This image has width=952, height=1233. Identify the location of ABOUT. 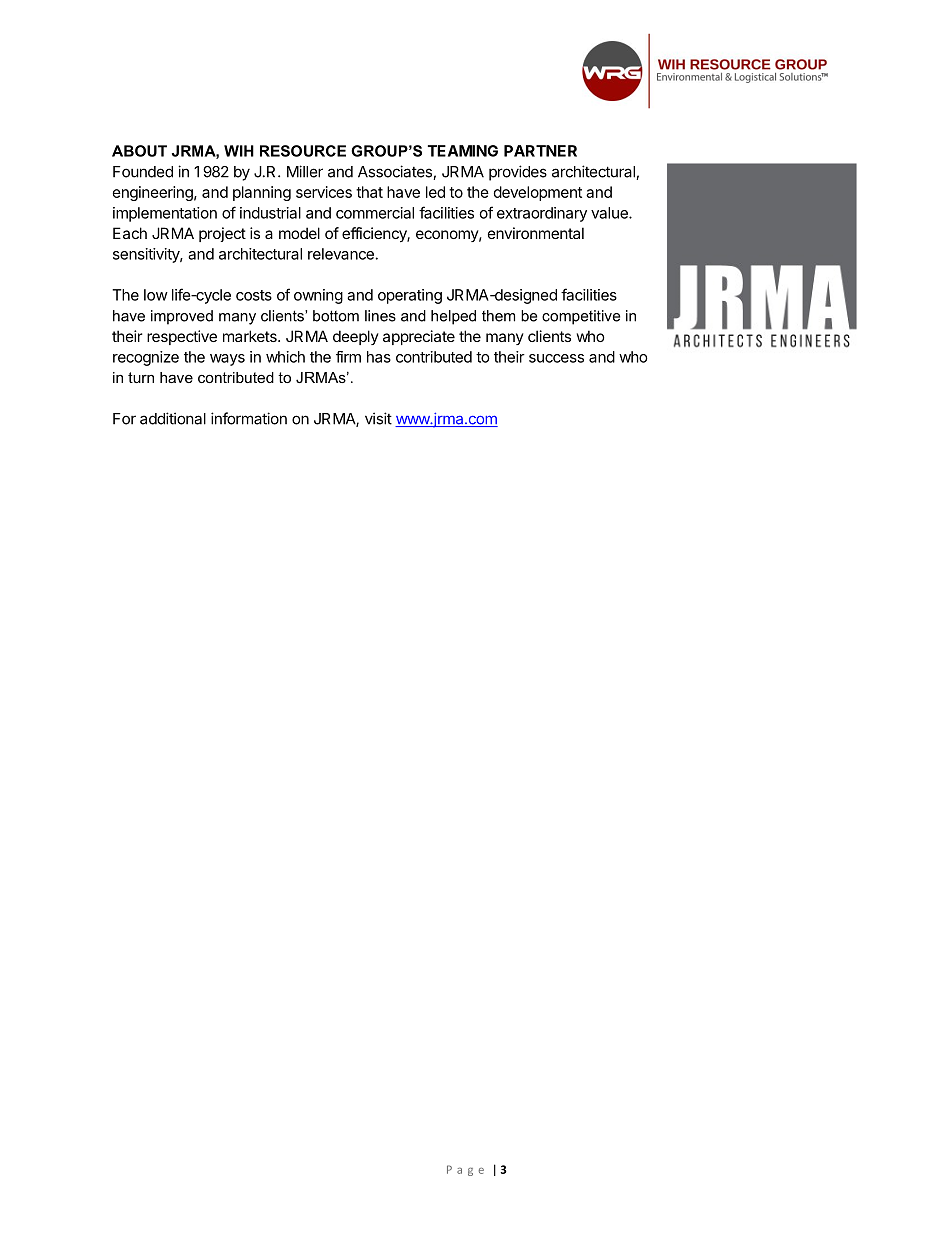
(139, 151).
